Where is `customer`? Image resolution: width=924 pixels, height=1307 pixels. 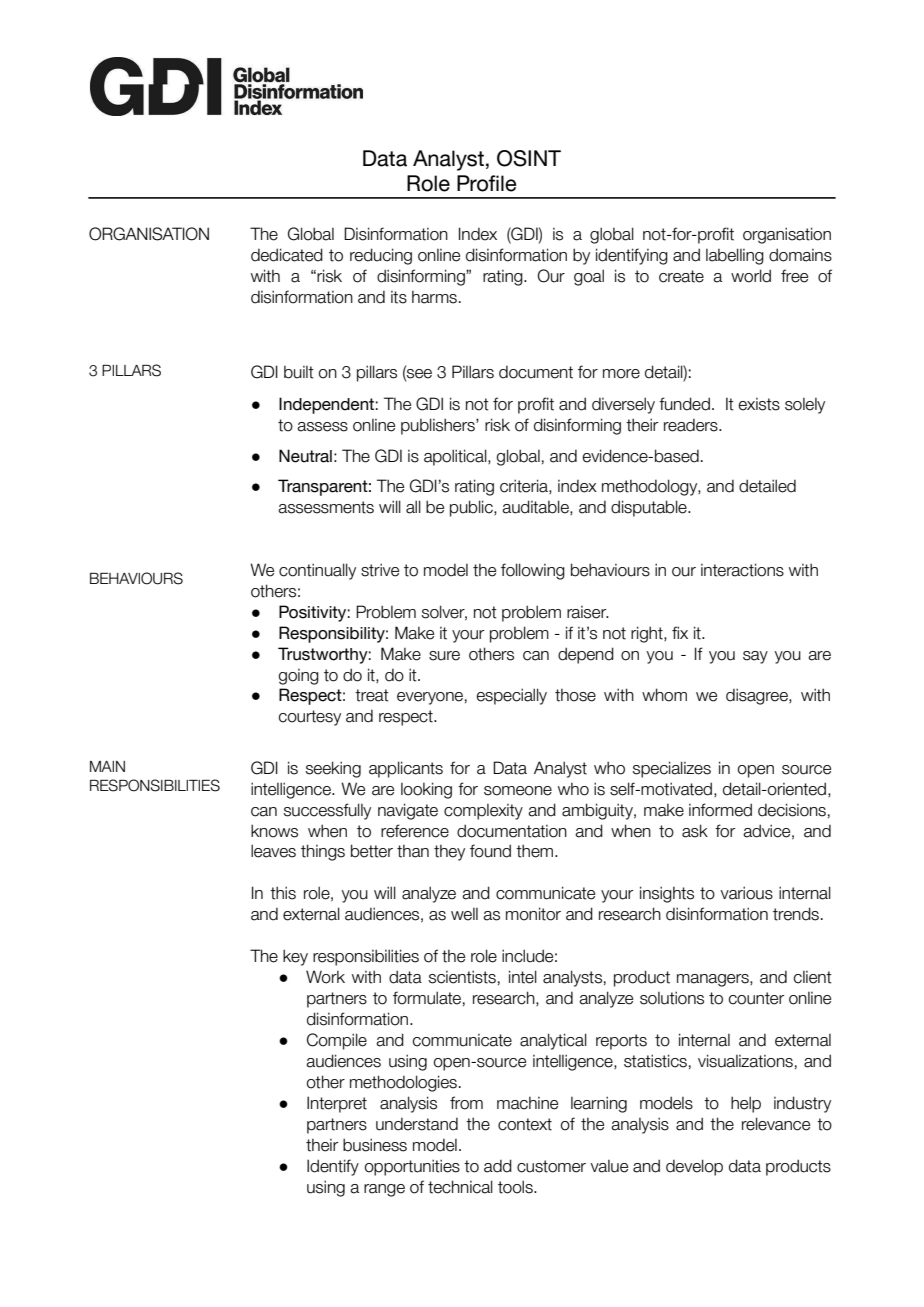
customer is located at coordinates (551, 1166).
